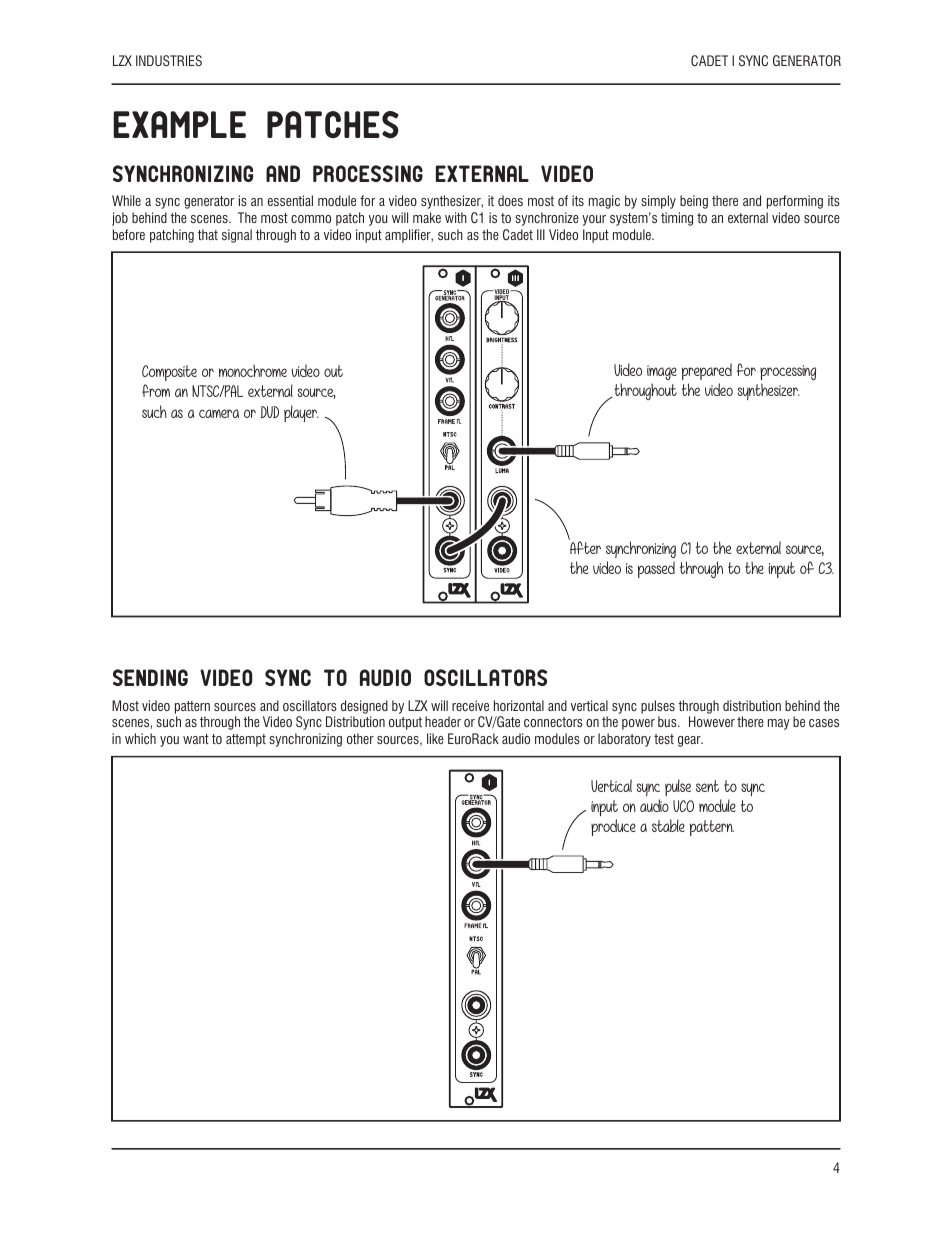  What do you see at coordinates (435, 738) in the screenshot?
I see `like` at bounding box center [435, 738].
